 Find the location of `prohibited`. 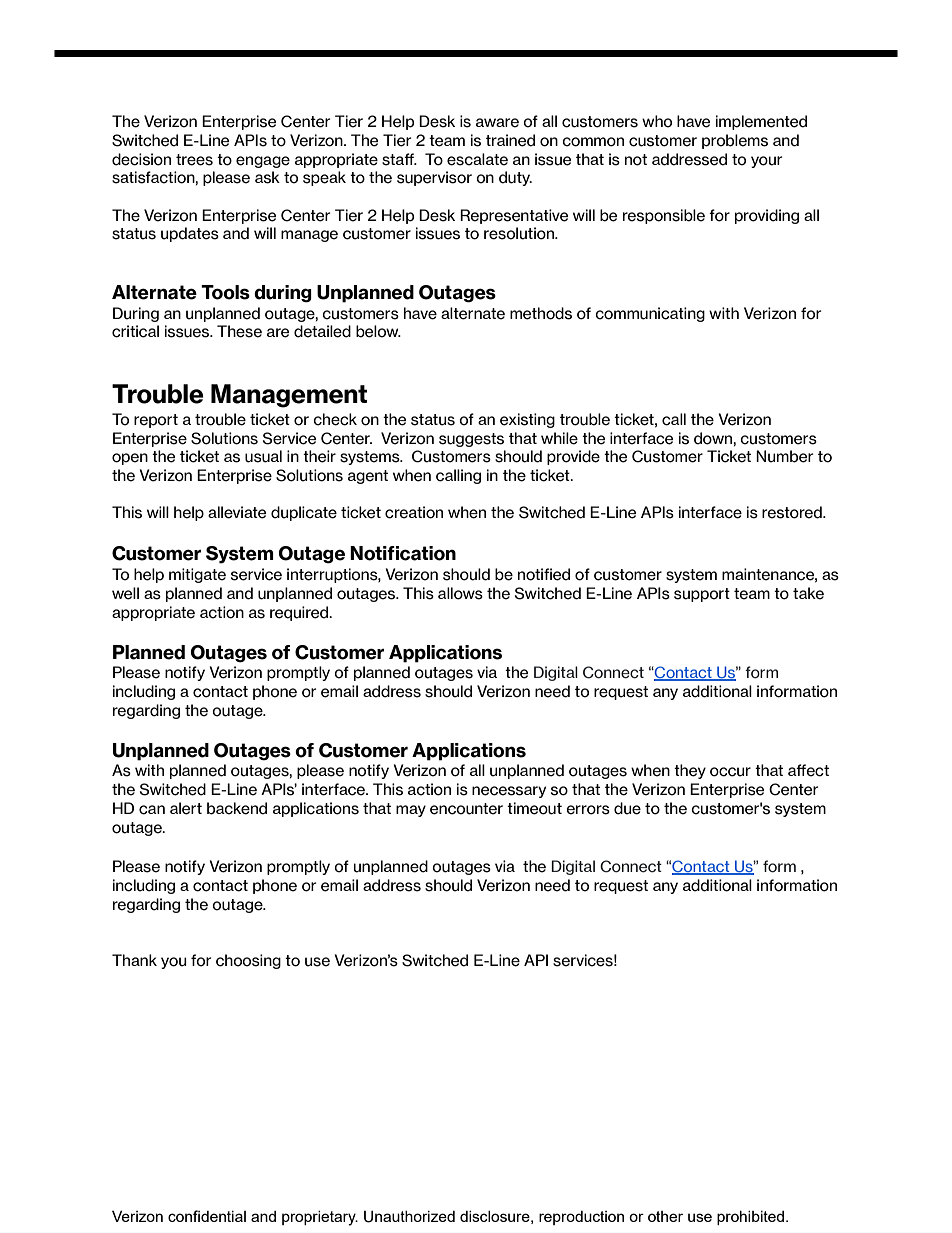

prohibited is located at coordinates (750, 1218).
